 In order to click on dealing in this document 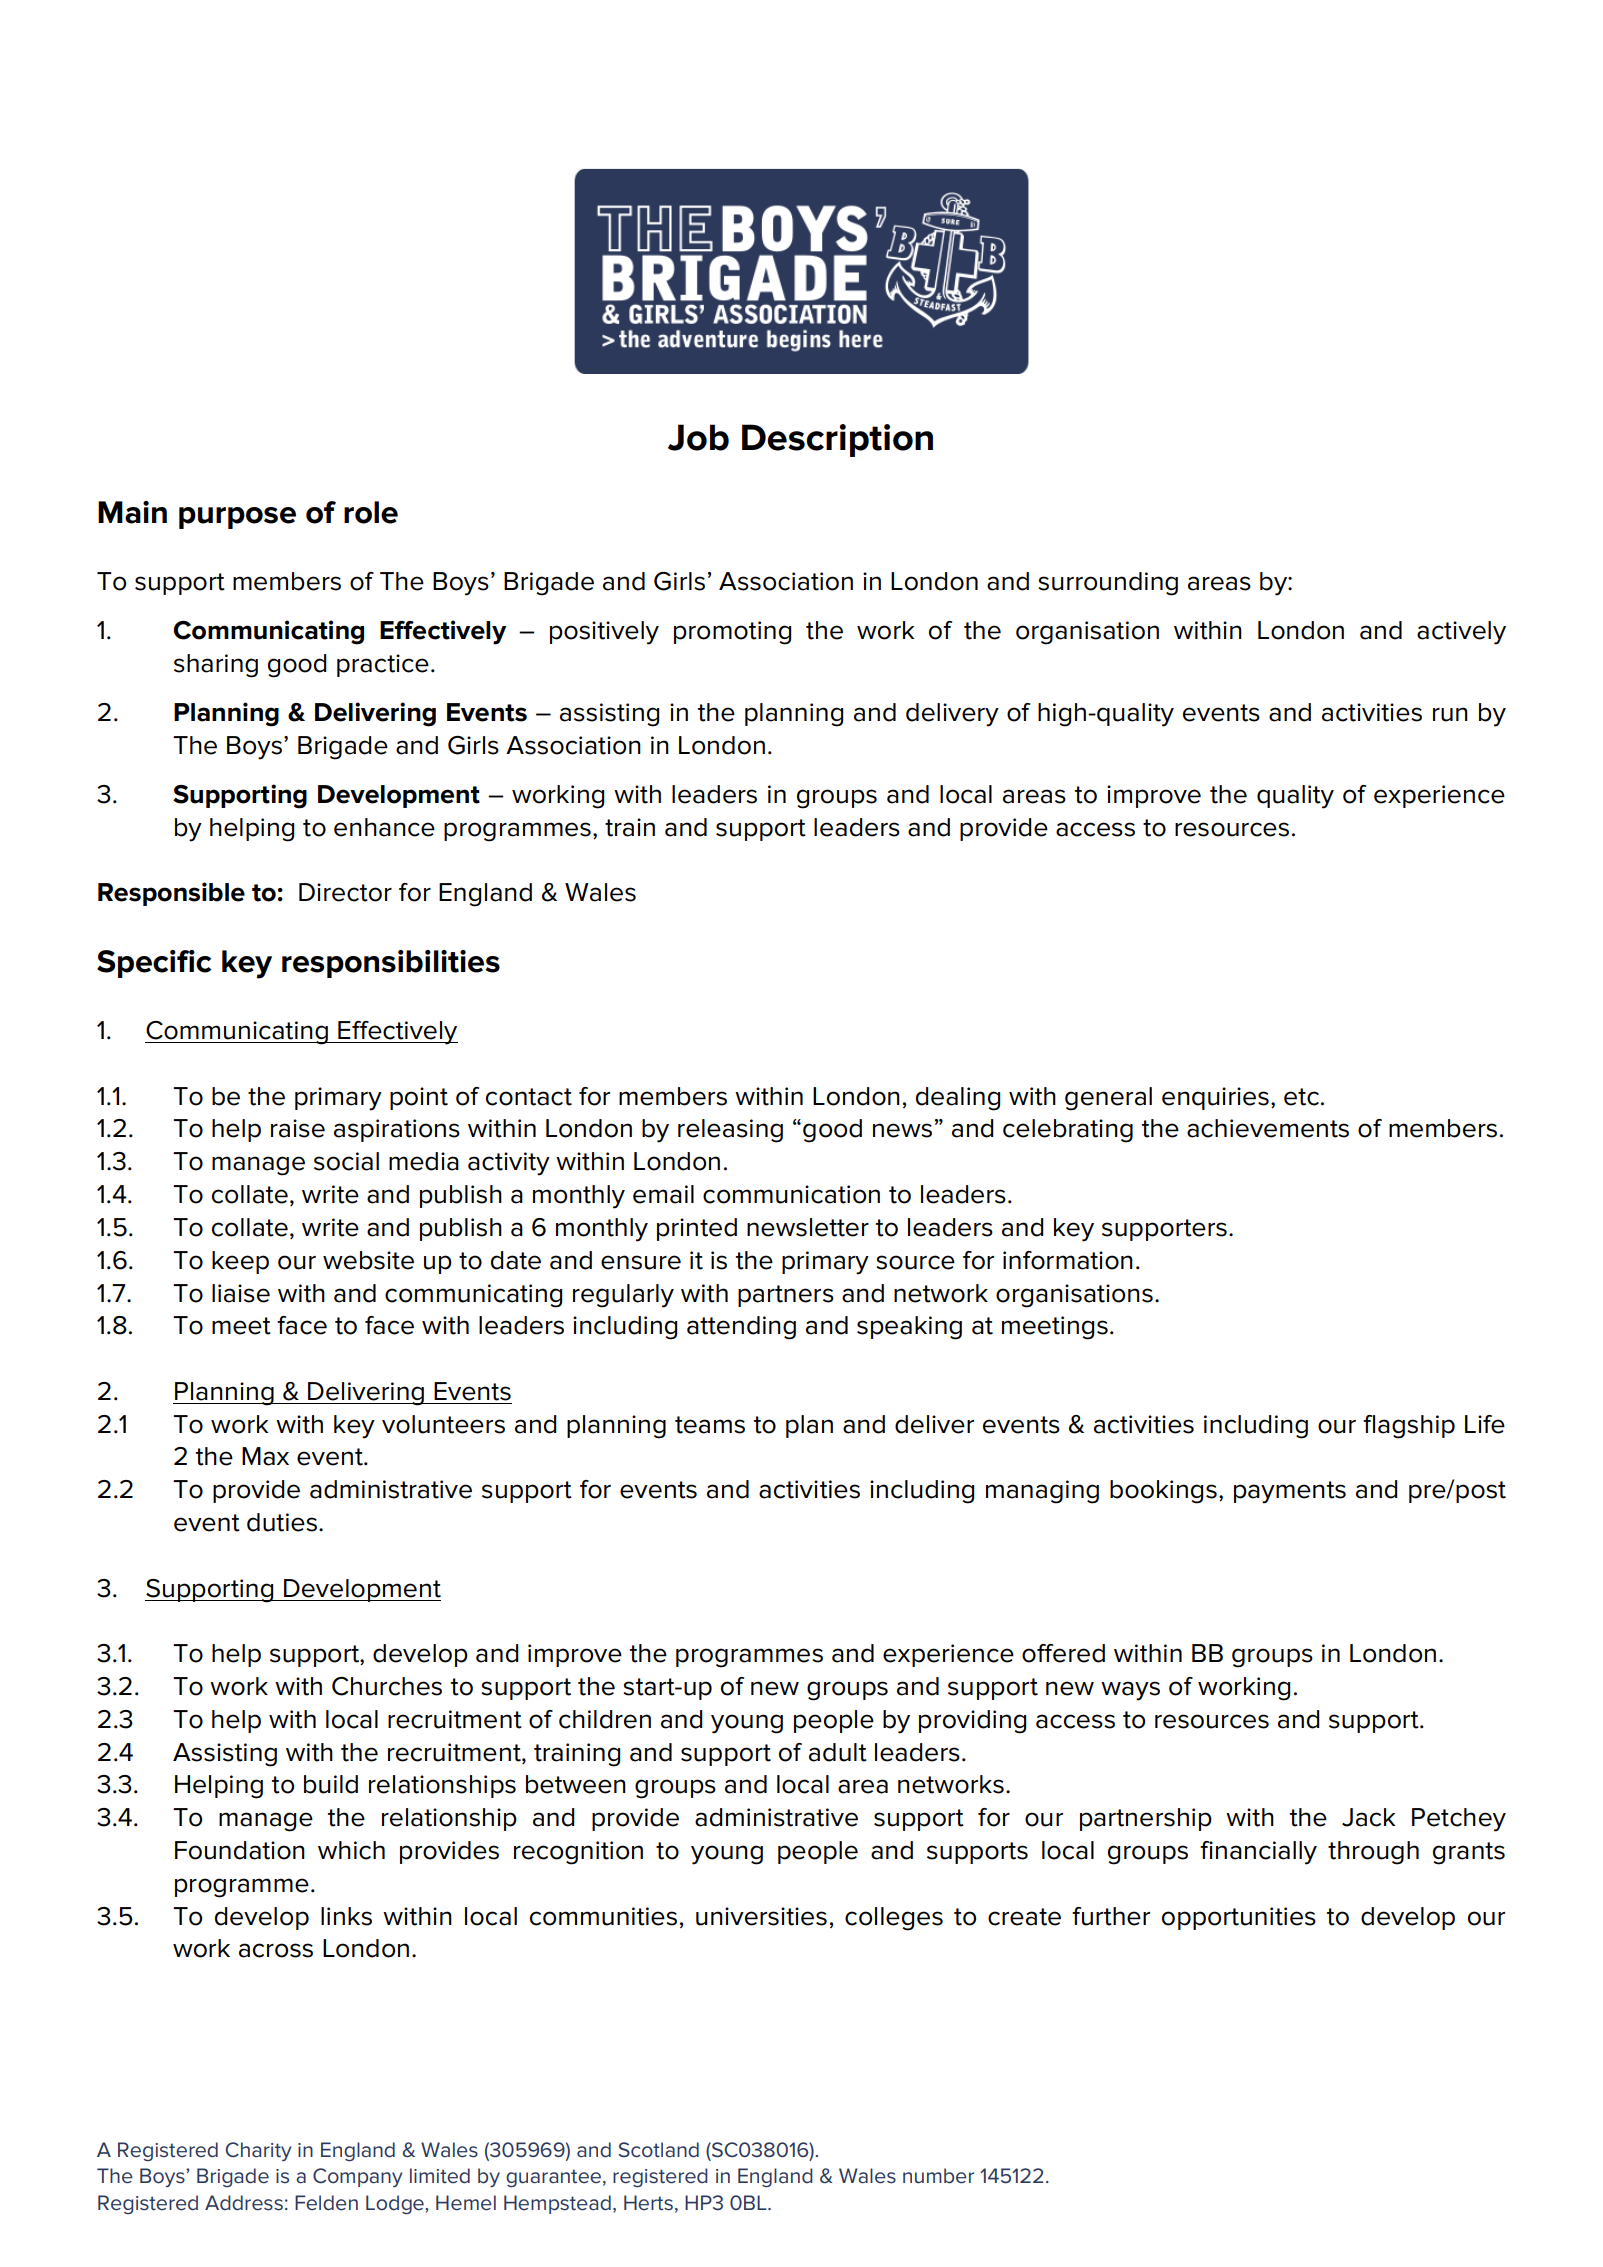, I will do `click(958, 1099)`.
